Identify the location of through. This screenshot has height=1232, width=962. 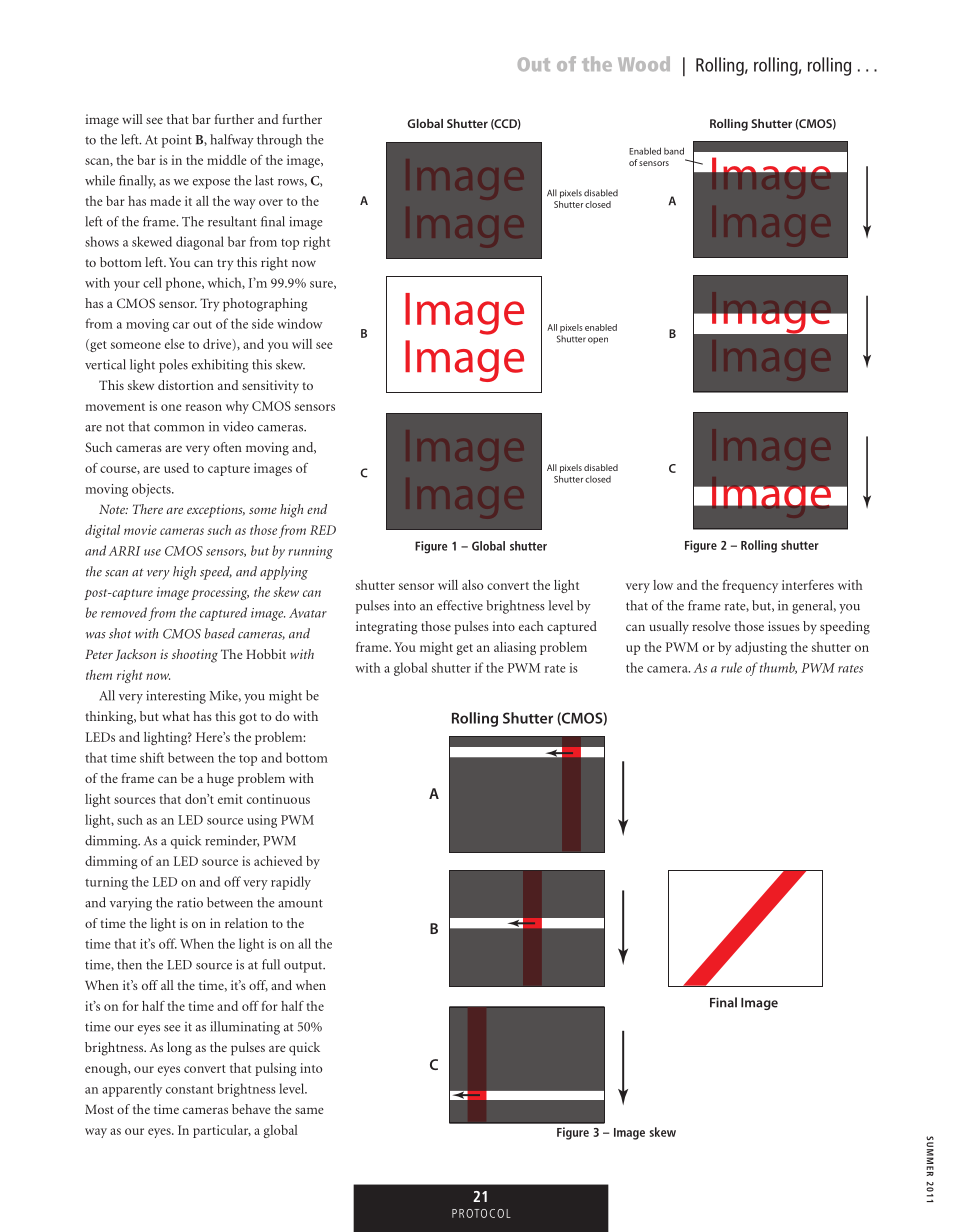
(279, 141).
